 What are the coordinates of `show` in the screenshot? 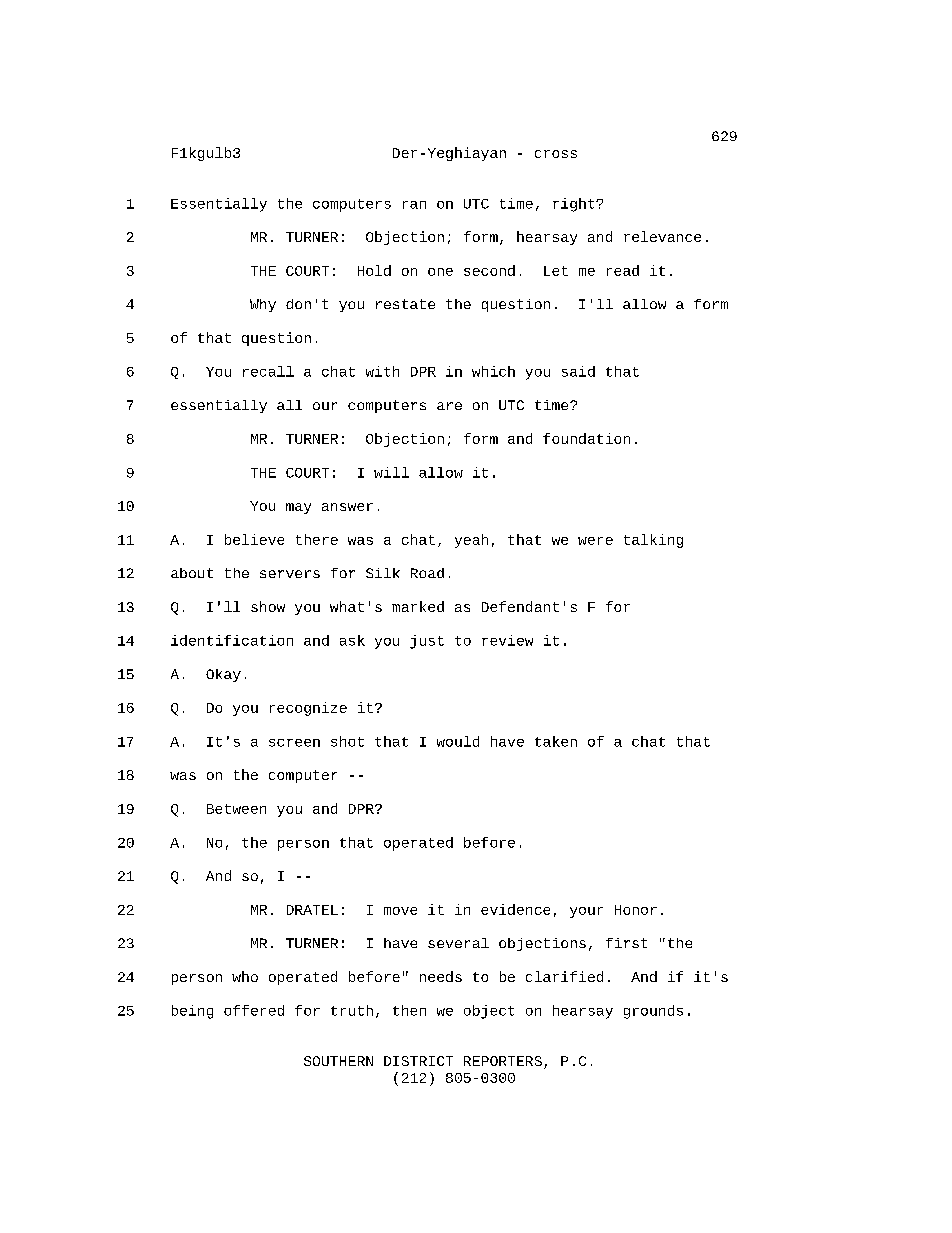 It's located at (268, 606).
